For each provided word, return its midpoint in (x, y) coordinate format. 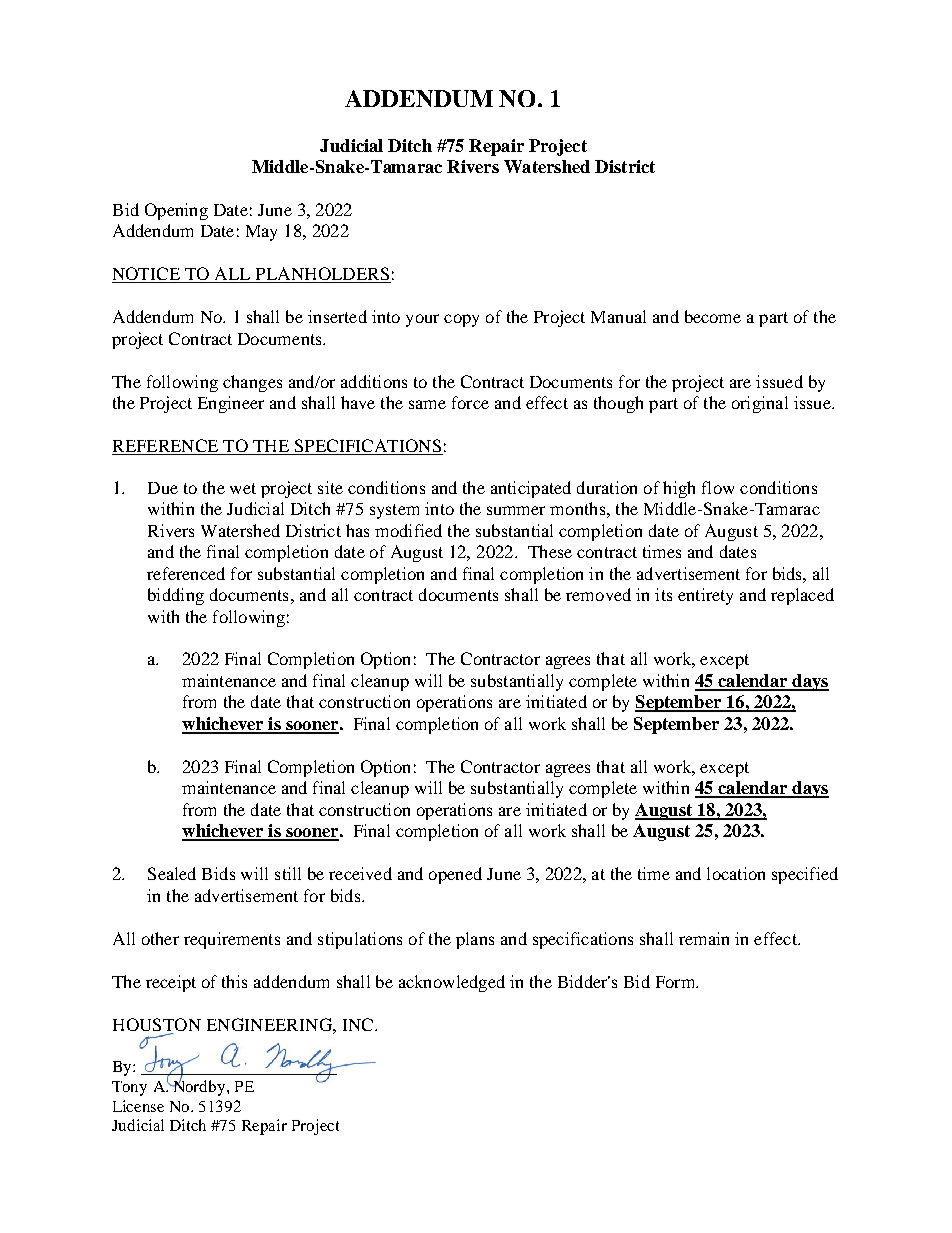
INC (359, 1024)
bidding (176, 596)
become (713, 316)
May (261, 233)
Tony (129, 1088)
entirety (705, 596)
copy (461, 320)
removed (598, 594)
